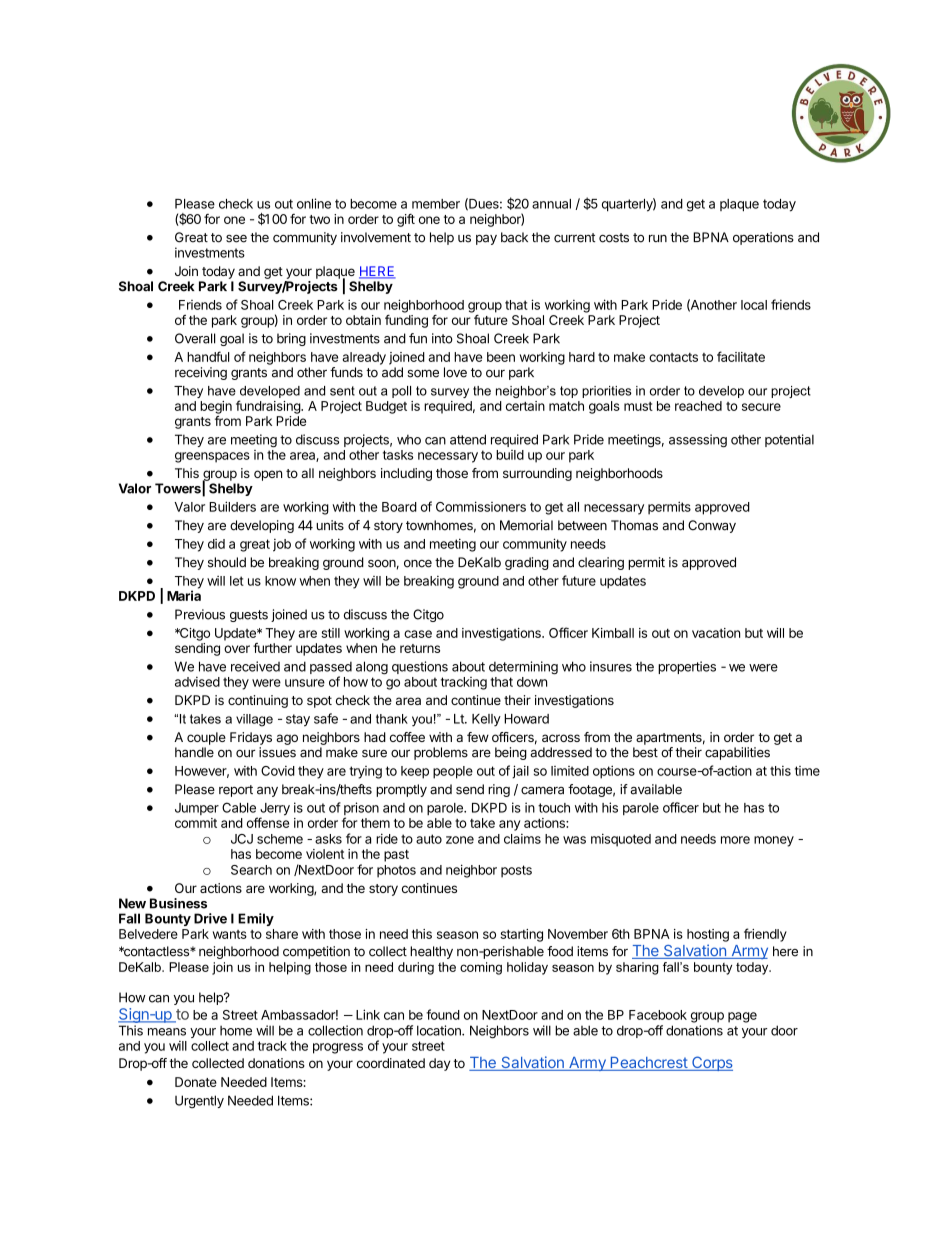  Describe the element at coordinates (521, 935) in the document. I see `starting` at that location.
